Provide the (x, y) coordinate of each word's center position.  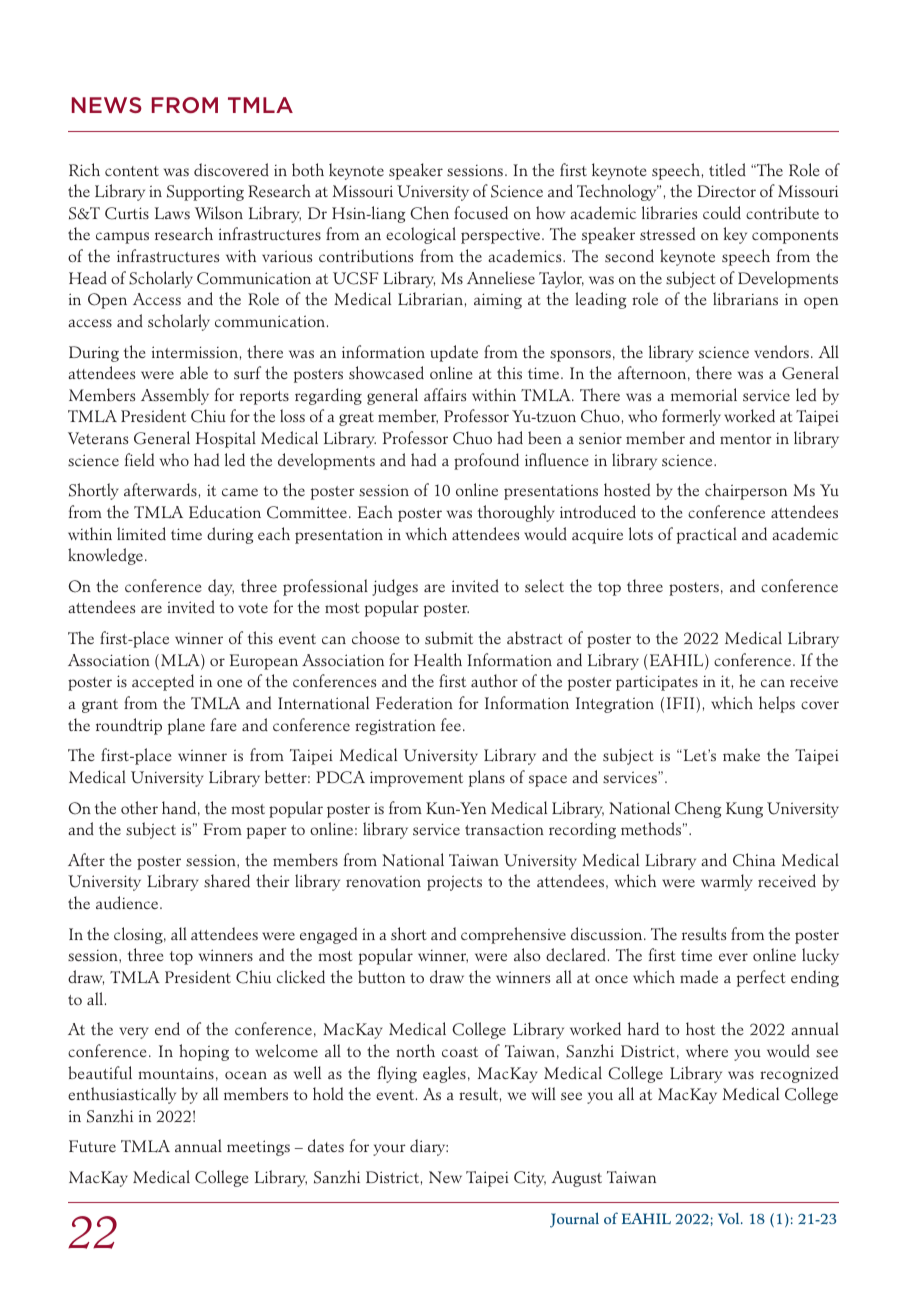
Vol (730, 1218)
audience (128, 902)
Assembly (175, 396)
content (132, 171)
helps (777, 704)
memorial (704, 394)
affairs (445, 395)
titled (727, 169)
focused (481, 212)
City (530, 1179)
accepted (163, 682)
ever (733, 957)
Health (438, 659)
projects (454, 883)
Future (92, 1146)
